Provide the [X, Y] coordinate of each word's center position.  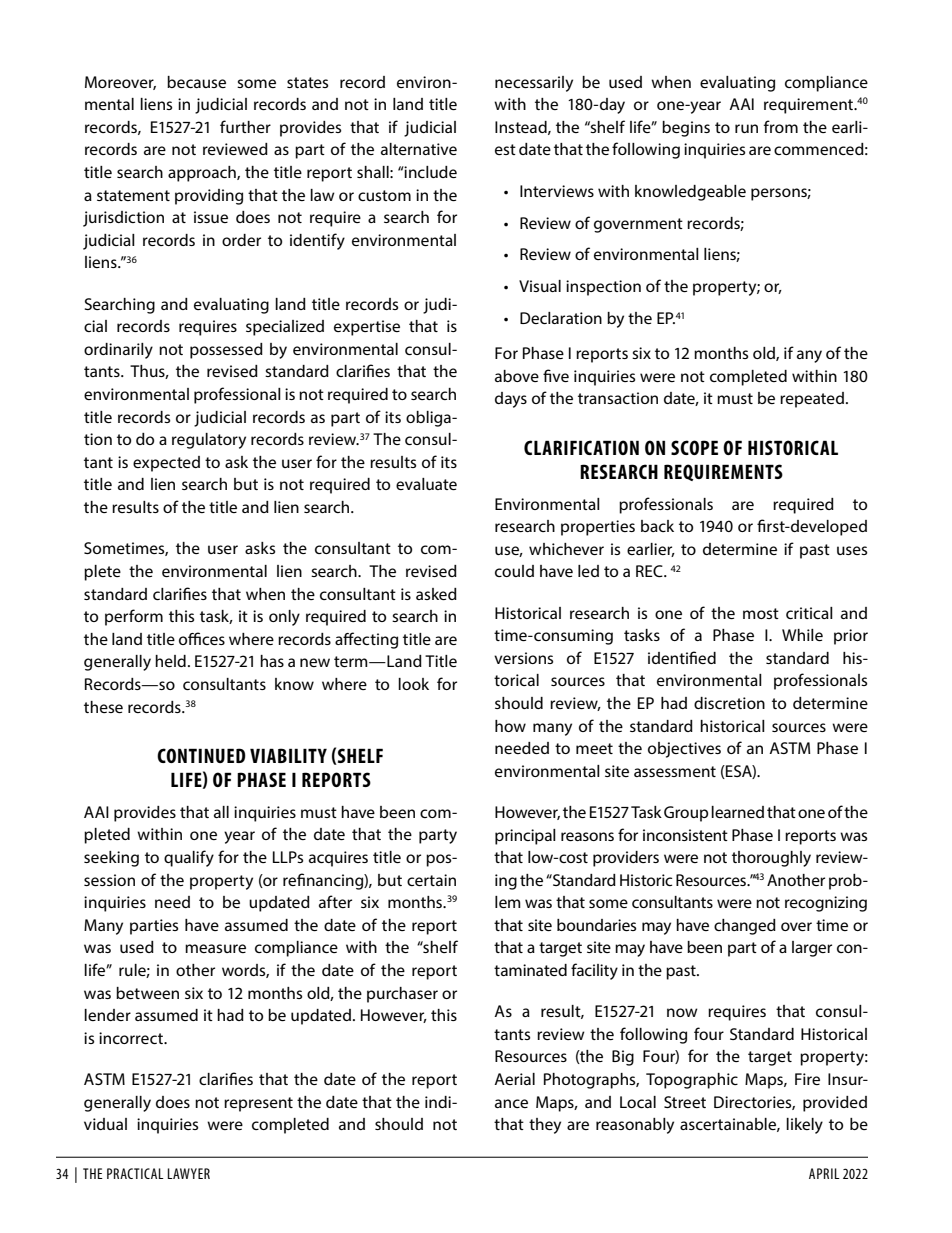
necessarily [534, 84]
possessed [226, 351]
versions [523, 658]
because [196, 82]
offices [202, 638]
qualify [189, 858]
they [545, 1126]
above [517, 376]
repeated [812, 400]
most [761, 613]
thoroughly [771, 859]
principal [525, 837]
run [746, 128]
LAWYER [189, 1173]
